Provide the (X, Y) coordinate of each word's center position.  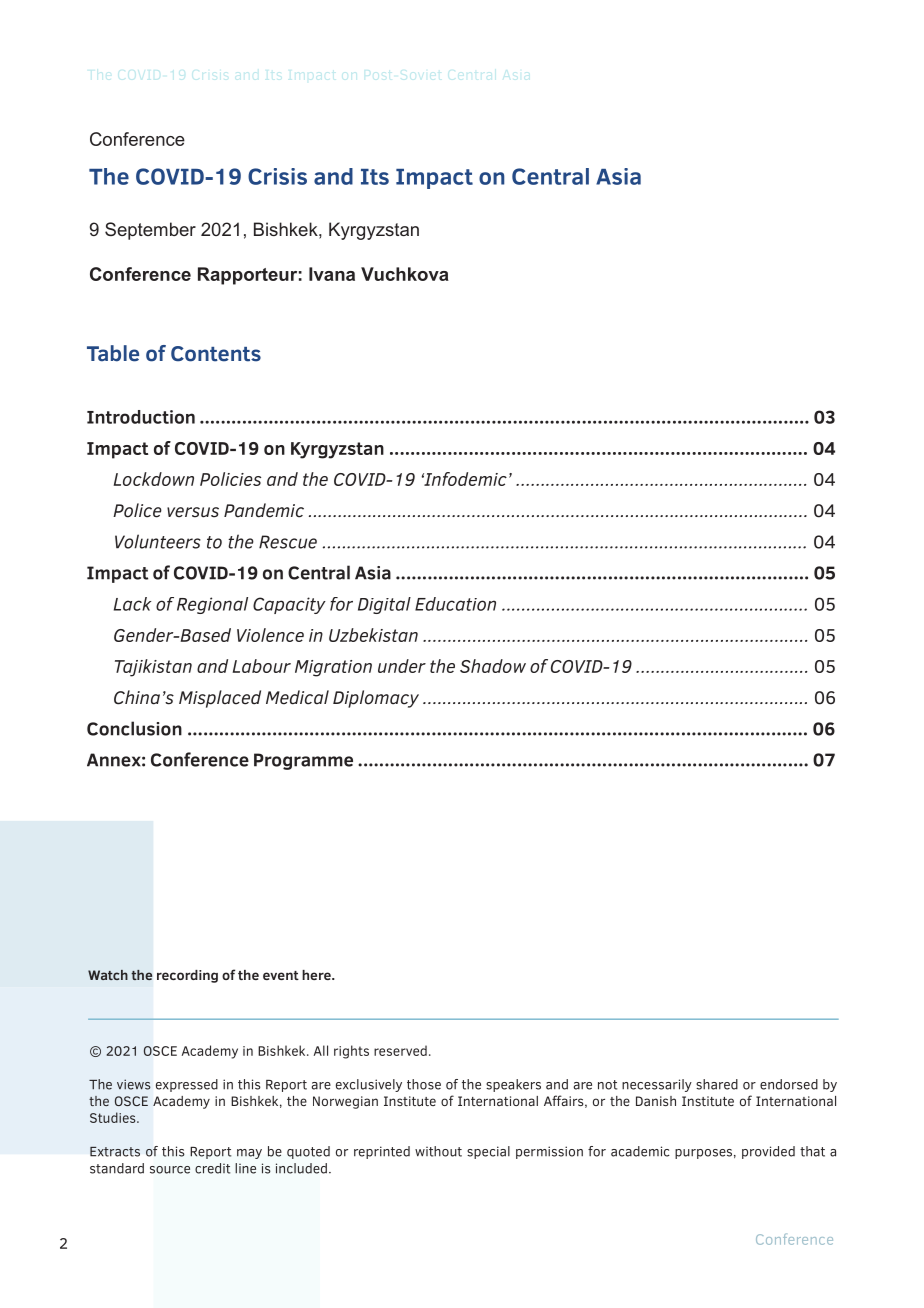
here (317, 975)
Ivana (332, 274)
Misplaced (220, 699)
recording (187, 976)
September (150, 231)
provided (768, 1152)
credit (212, 1168)
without (438, 1151)
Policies (230, 479)
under (402, 666)
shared (717, 1084)
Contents (216, 354)
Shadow (493, 666)
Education (455, 604)
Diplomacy (376, 699)
